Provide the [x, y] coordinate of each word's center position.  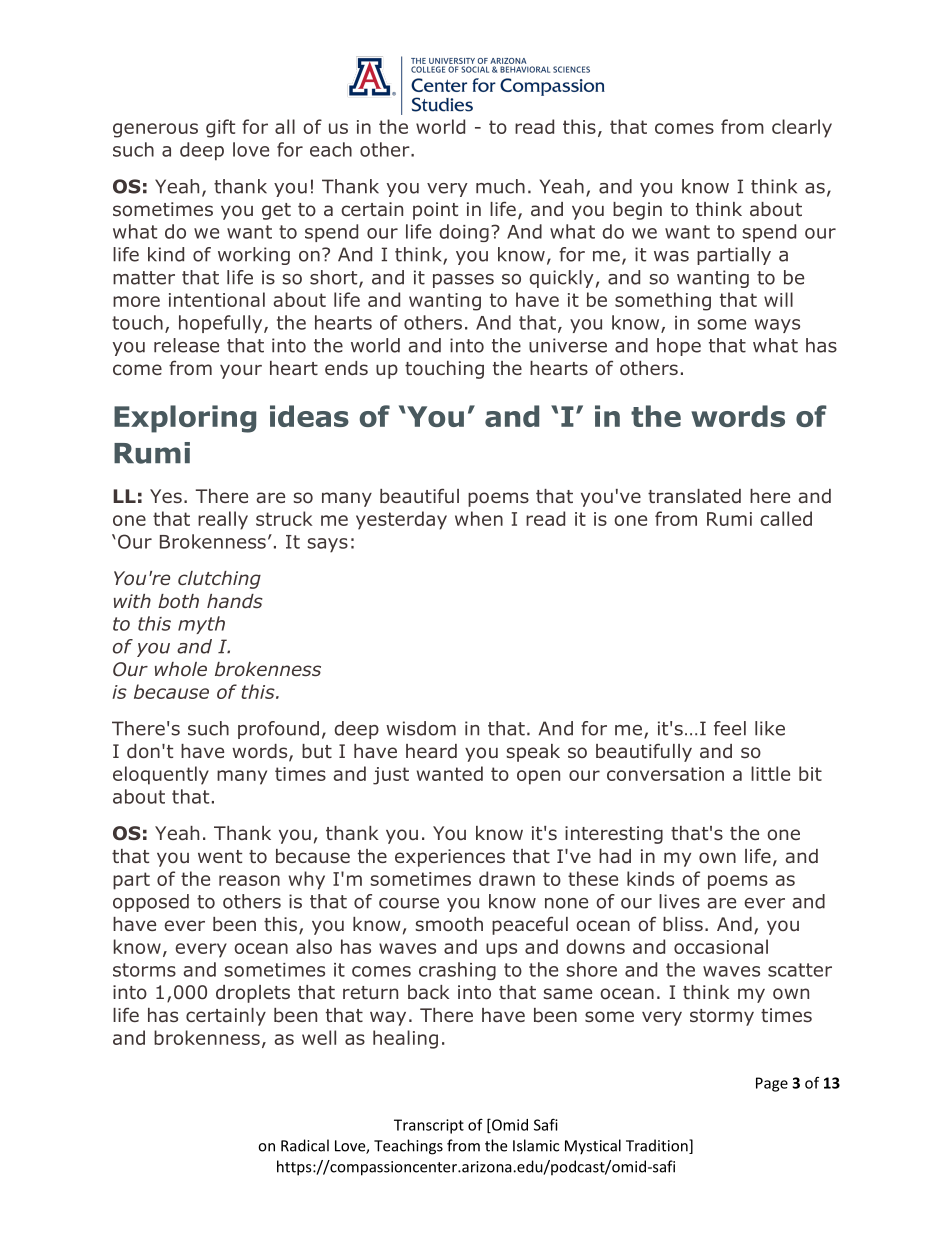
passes [463, 281]
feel [730, 728]
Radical [305, 1145]
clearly [802, 128]
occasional [721, 946]
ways [777, 326]
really [223, 520]
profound [278, 730]
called [786, 518]
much [500, 186]
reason [249, 880]
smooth [449, 924]
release [186, 345]
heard [431, 751]
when [479, 518]
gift [220, 128]
